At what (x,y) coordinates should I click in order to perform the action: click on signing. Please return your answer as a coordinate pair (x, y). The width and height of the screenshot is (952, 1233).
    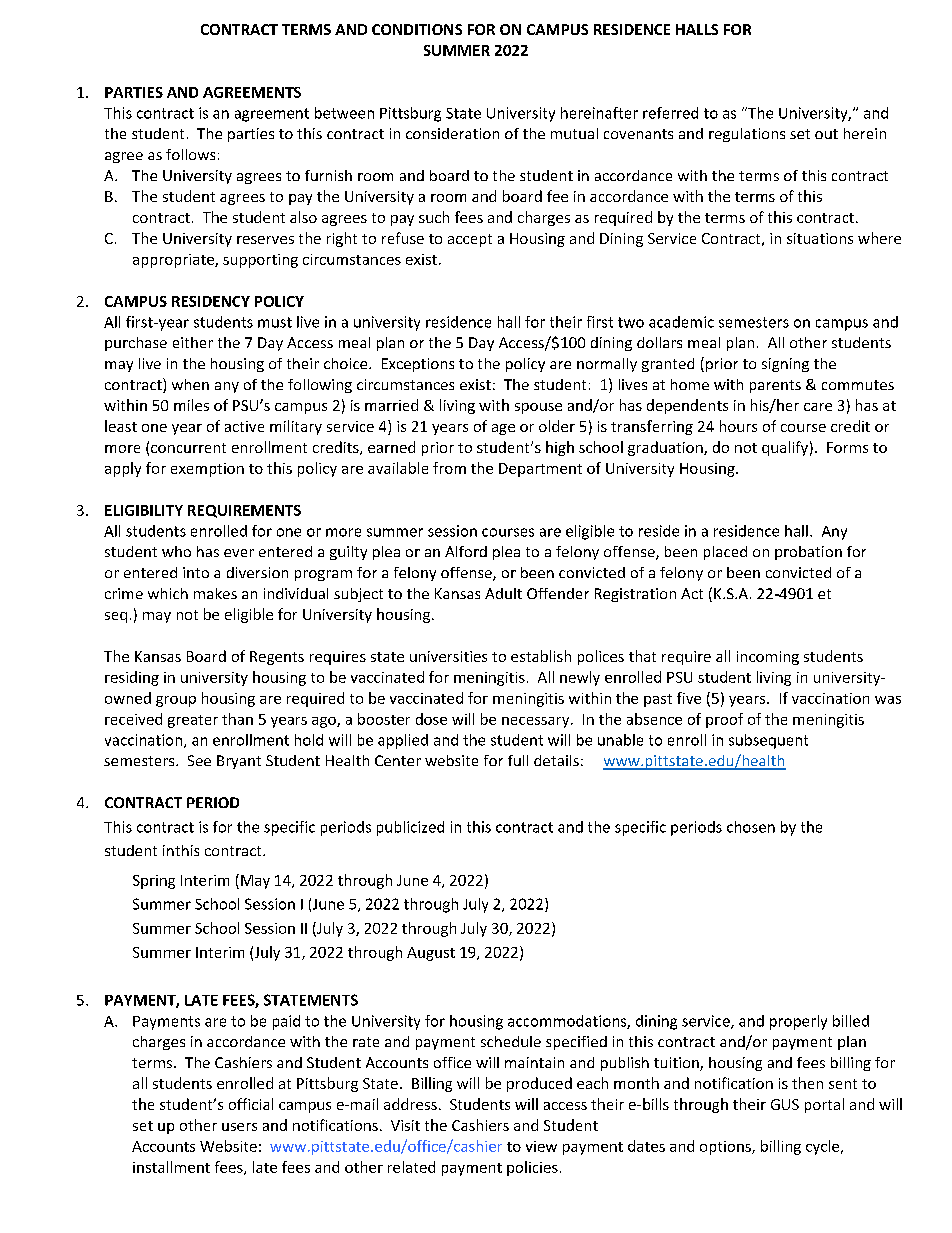
    Looking at the image, I should click on (785, 365).
